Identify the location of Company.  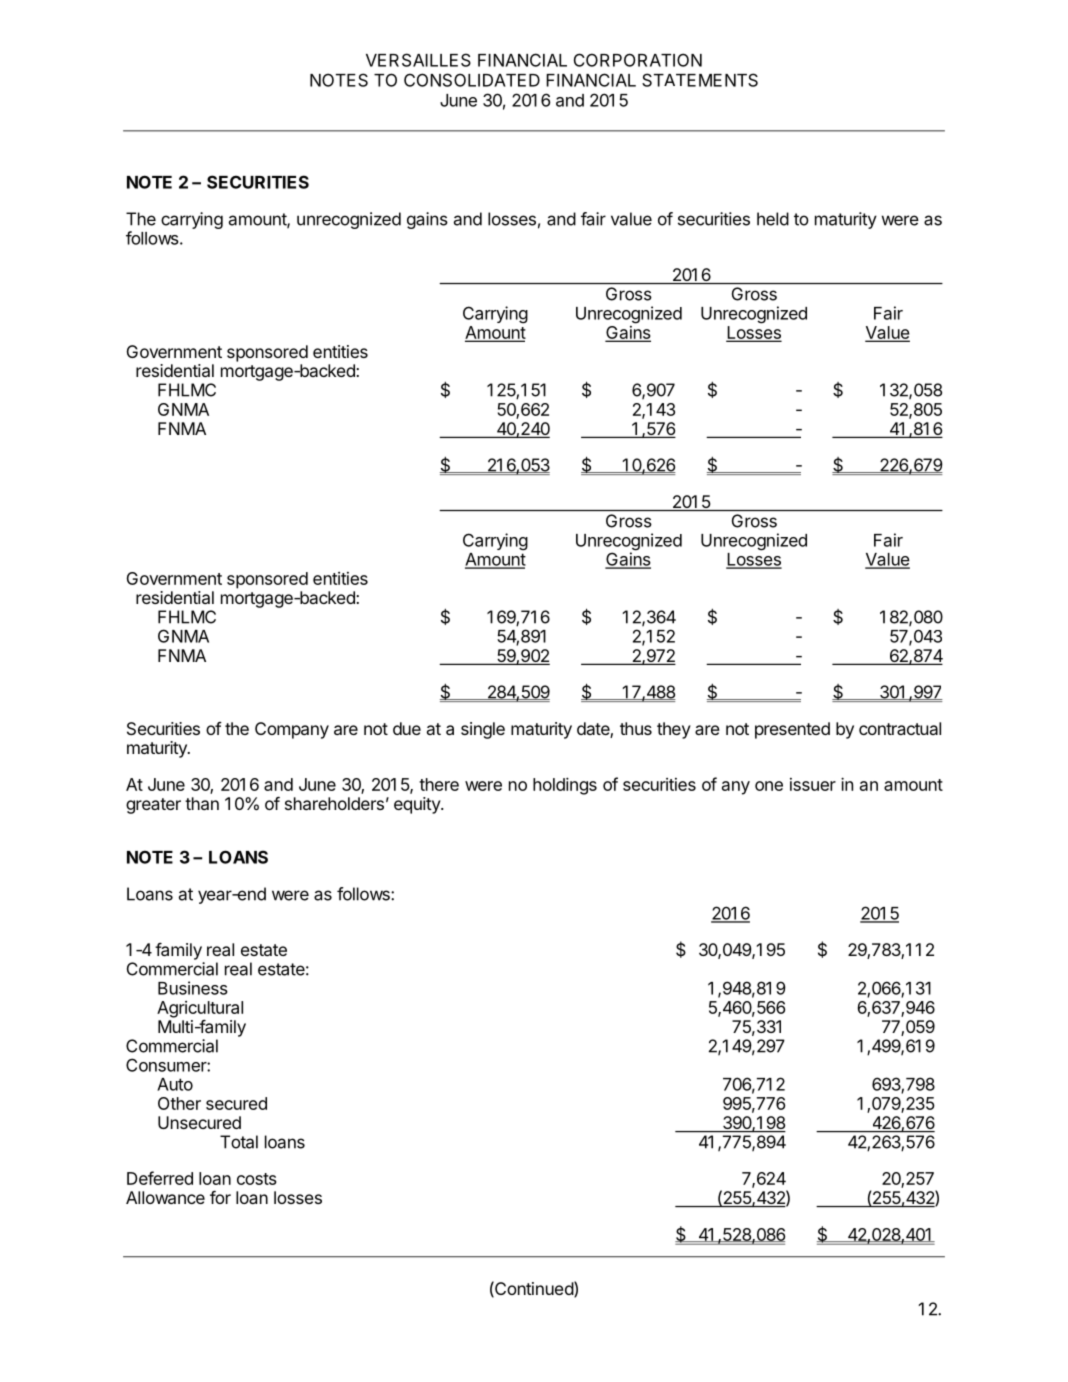
(292, 730).
